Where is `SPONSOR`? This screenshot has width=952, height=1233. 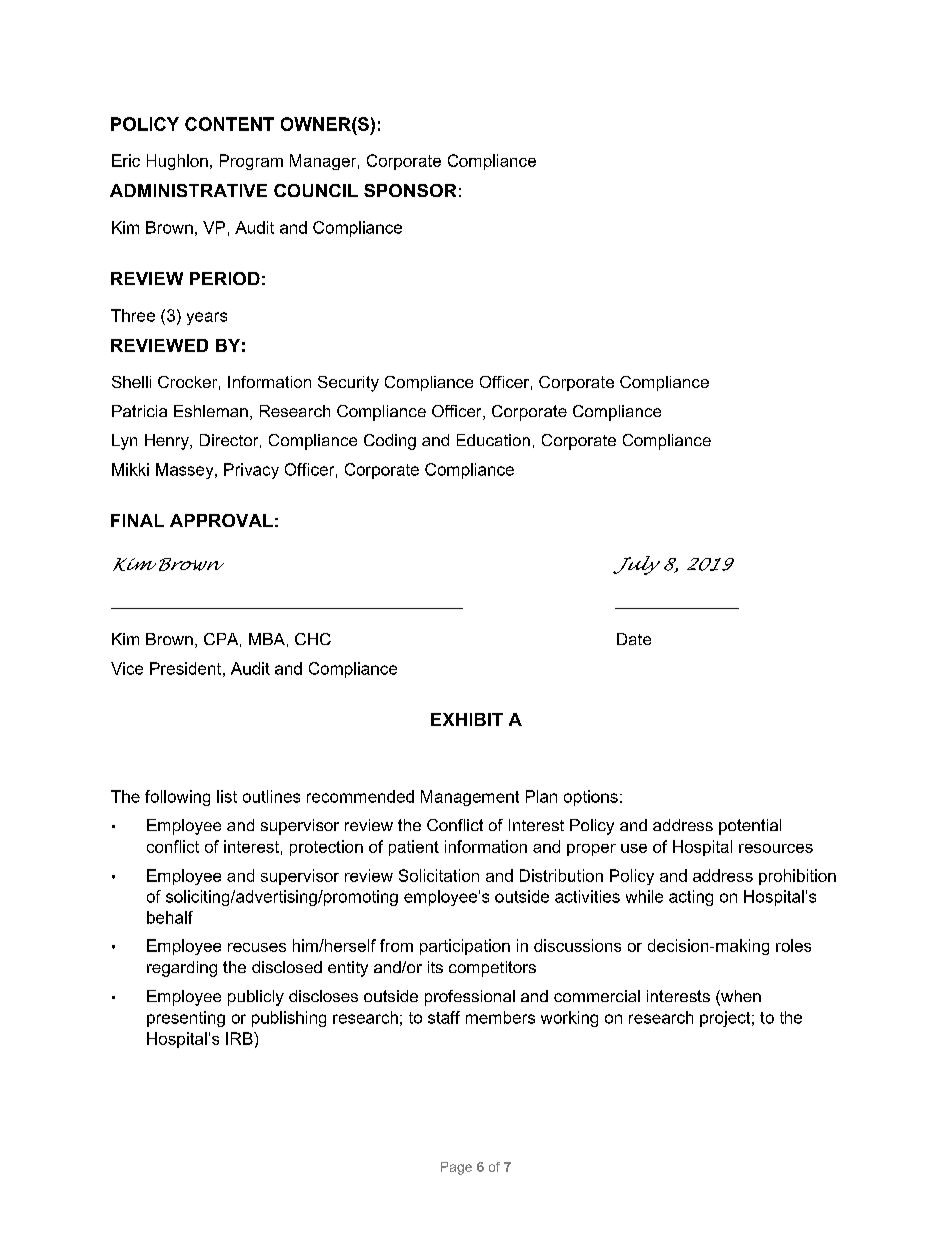 SPONSOR is located at coordinates (410, 190).
